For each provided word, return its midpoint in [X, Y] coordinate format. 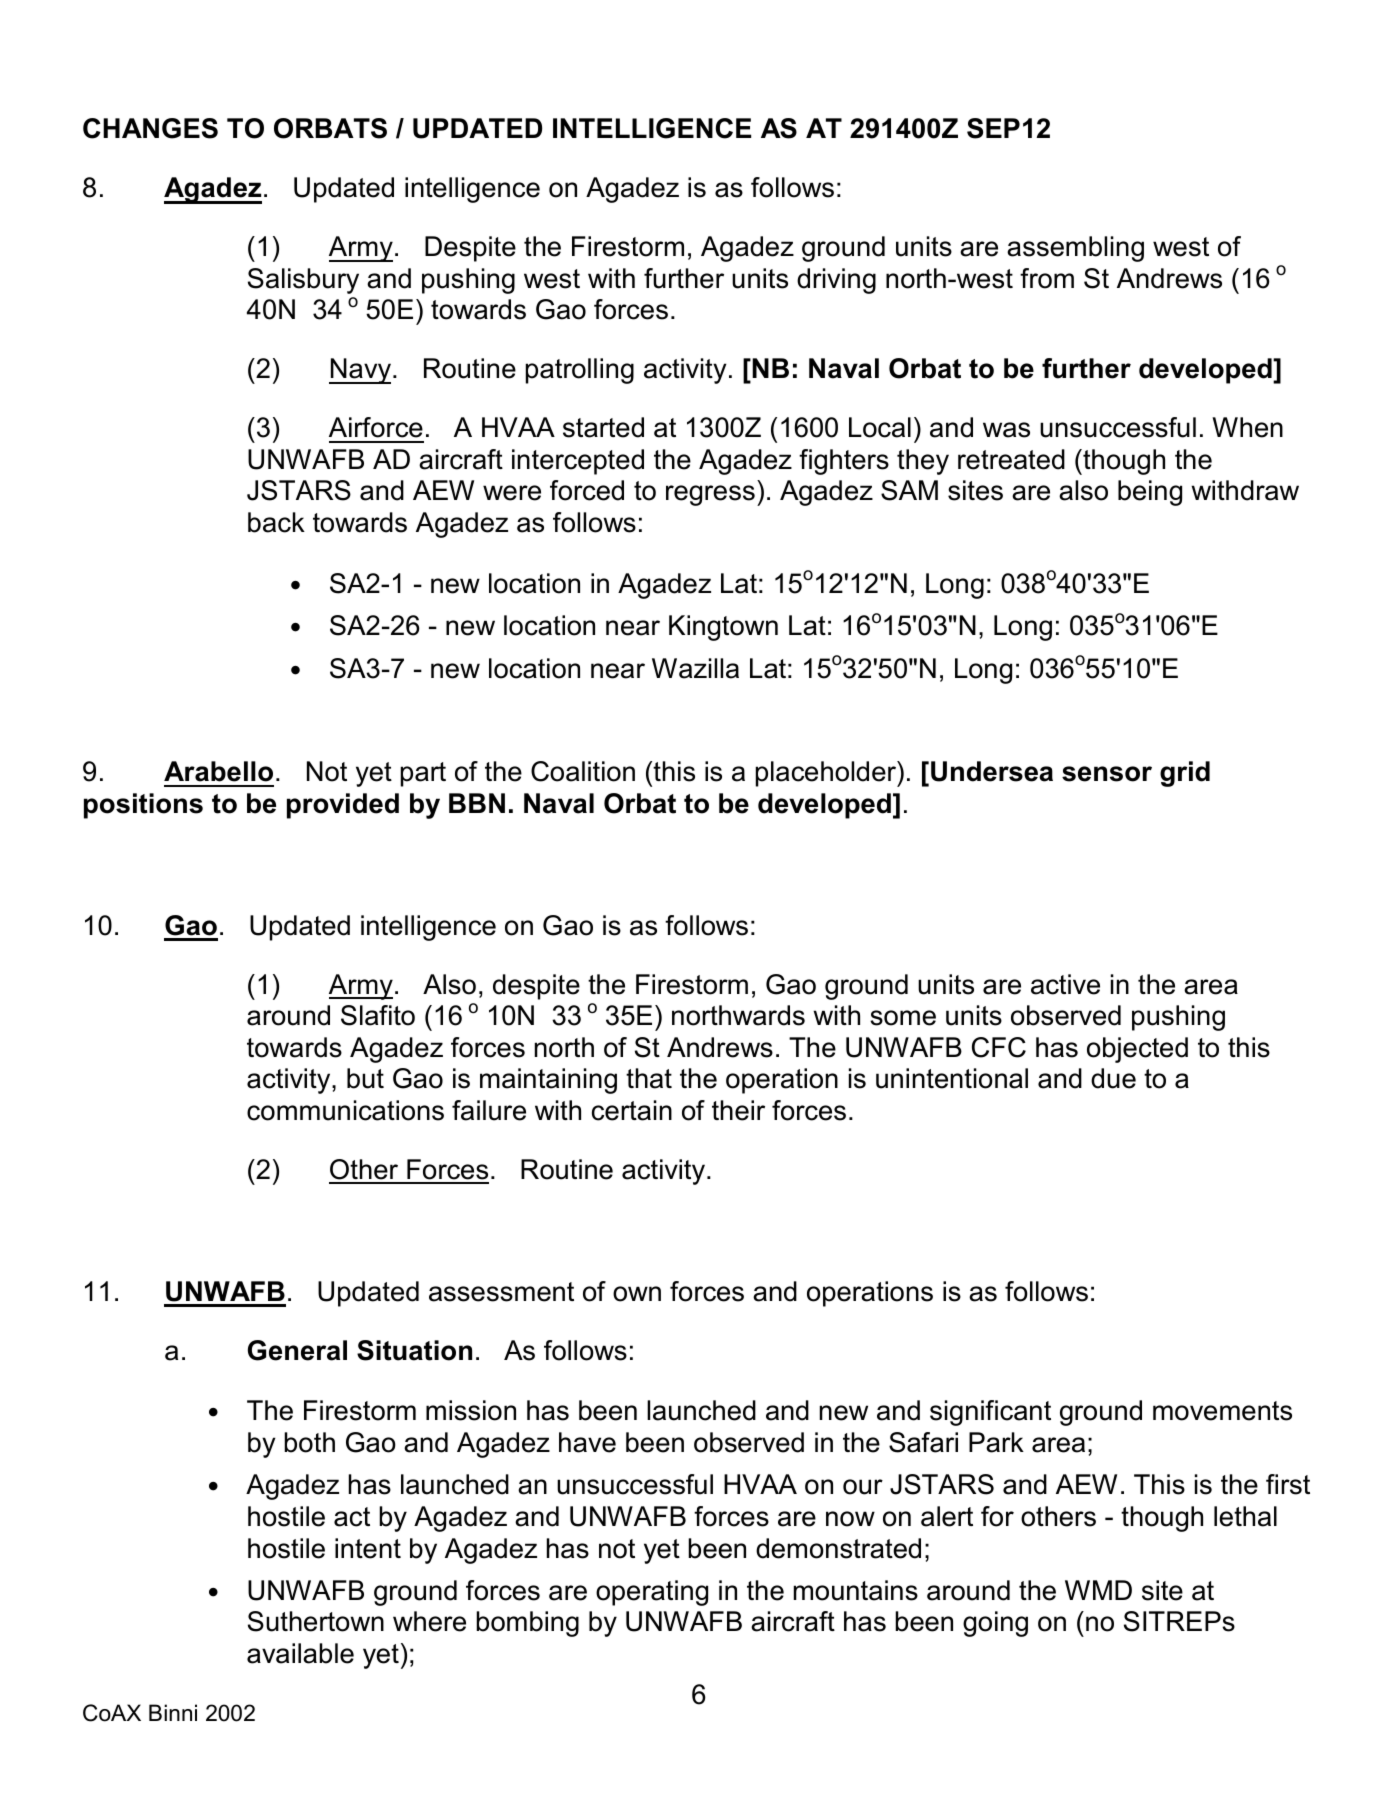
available [300, 1653]
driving [836, 281]
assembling [1075, 249]
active [1065, 984]
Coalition [583, 771]
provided [343, 806]
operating [652, 1593]
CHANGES [150, 128]
